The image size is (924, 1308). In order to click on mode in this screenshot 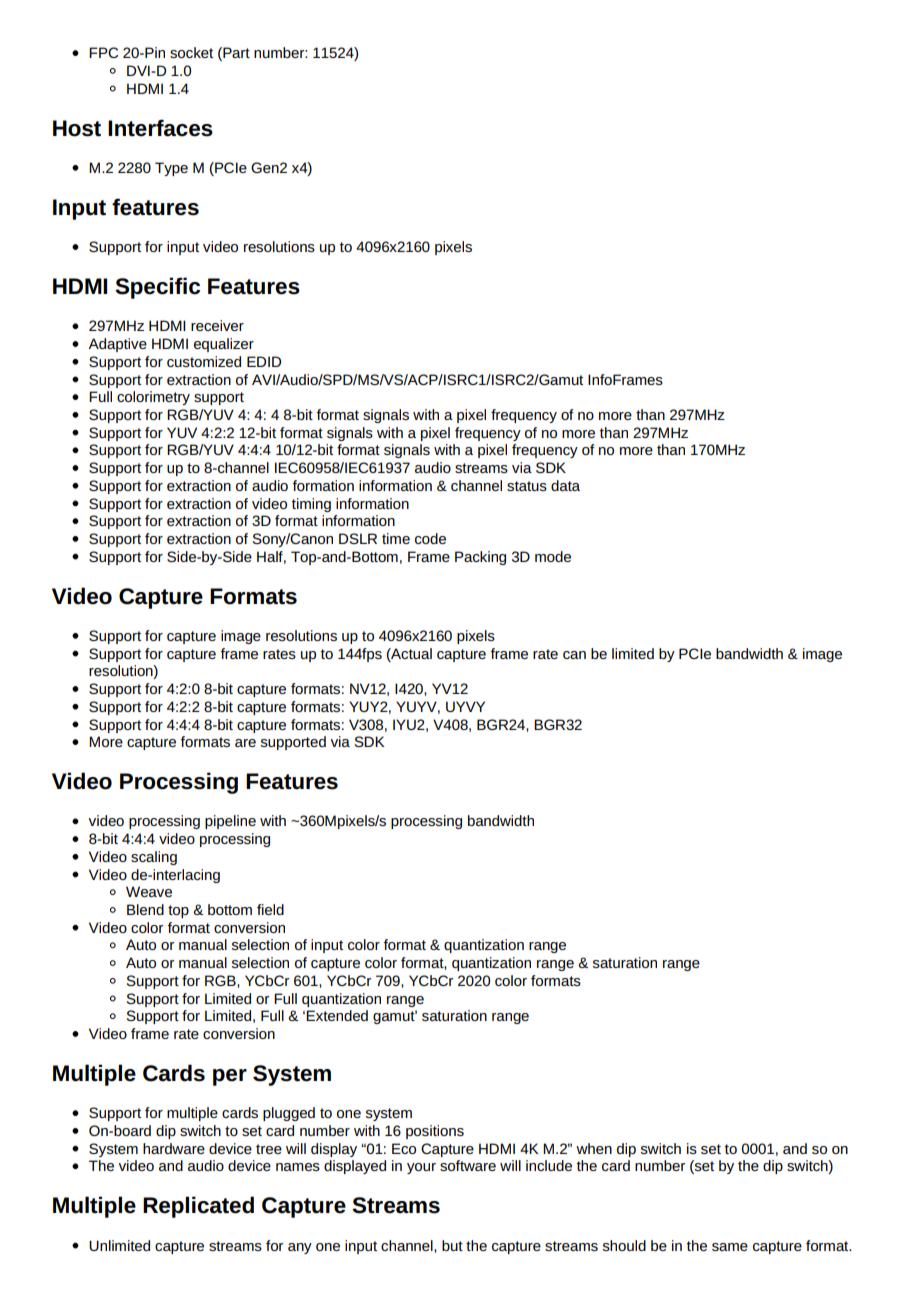, I will do `click(553, 556)`.
